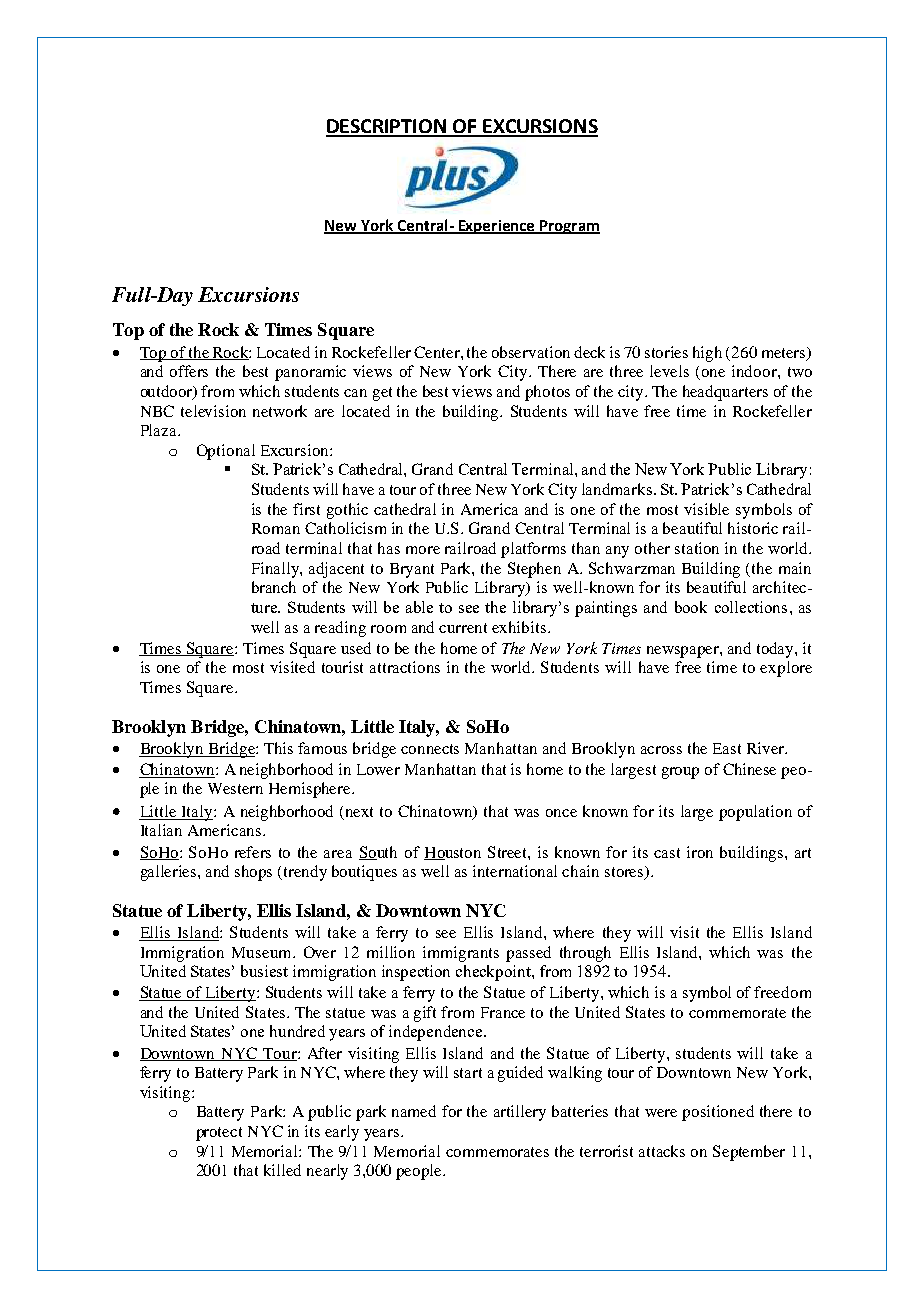 Image resolution: width=924 pixels, height=1308 pixels. I want to click on Chinese, so click(749, 769).
